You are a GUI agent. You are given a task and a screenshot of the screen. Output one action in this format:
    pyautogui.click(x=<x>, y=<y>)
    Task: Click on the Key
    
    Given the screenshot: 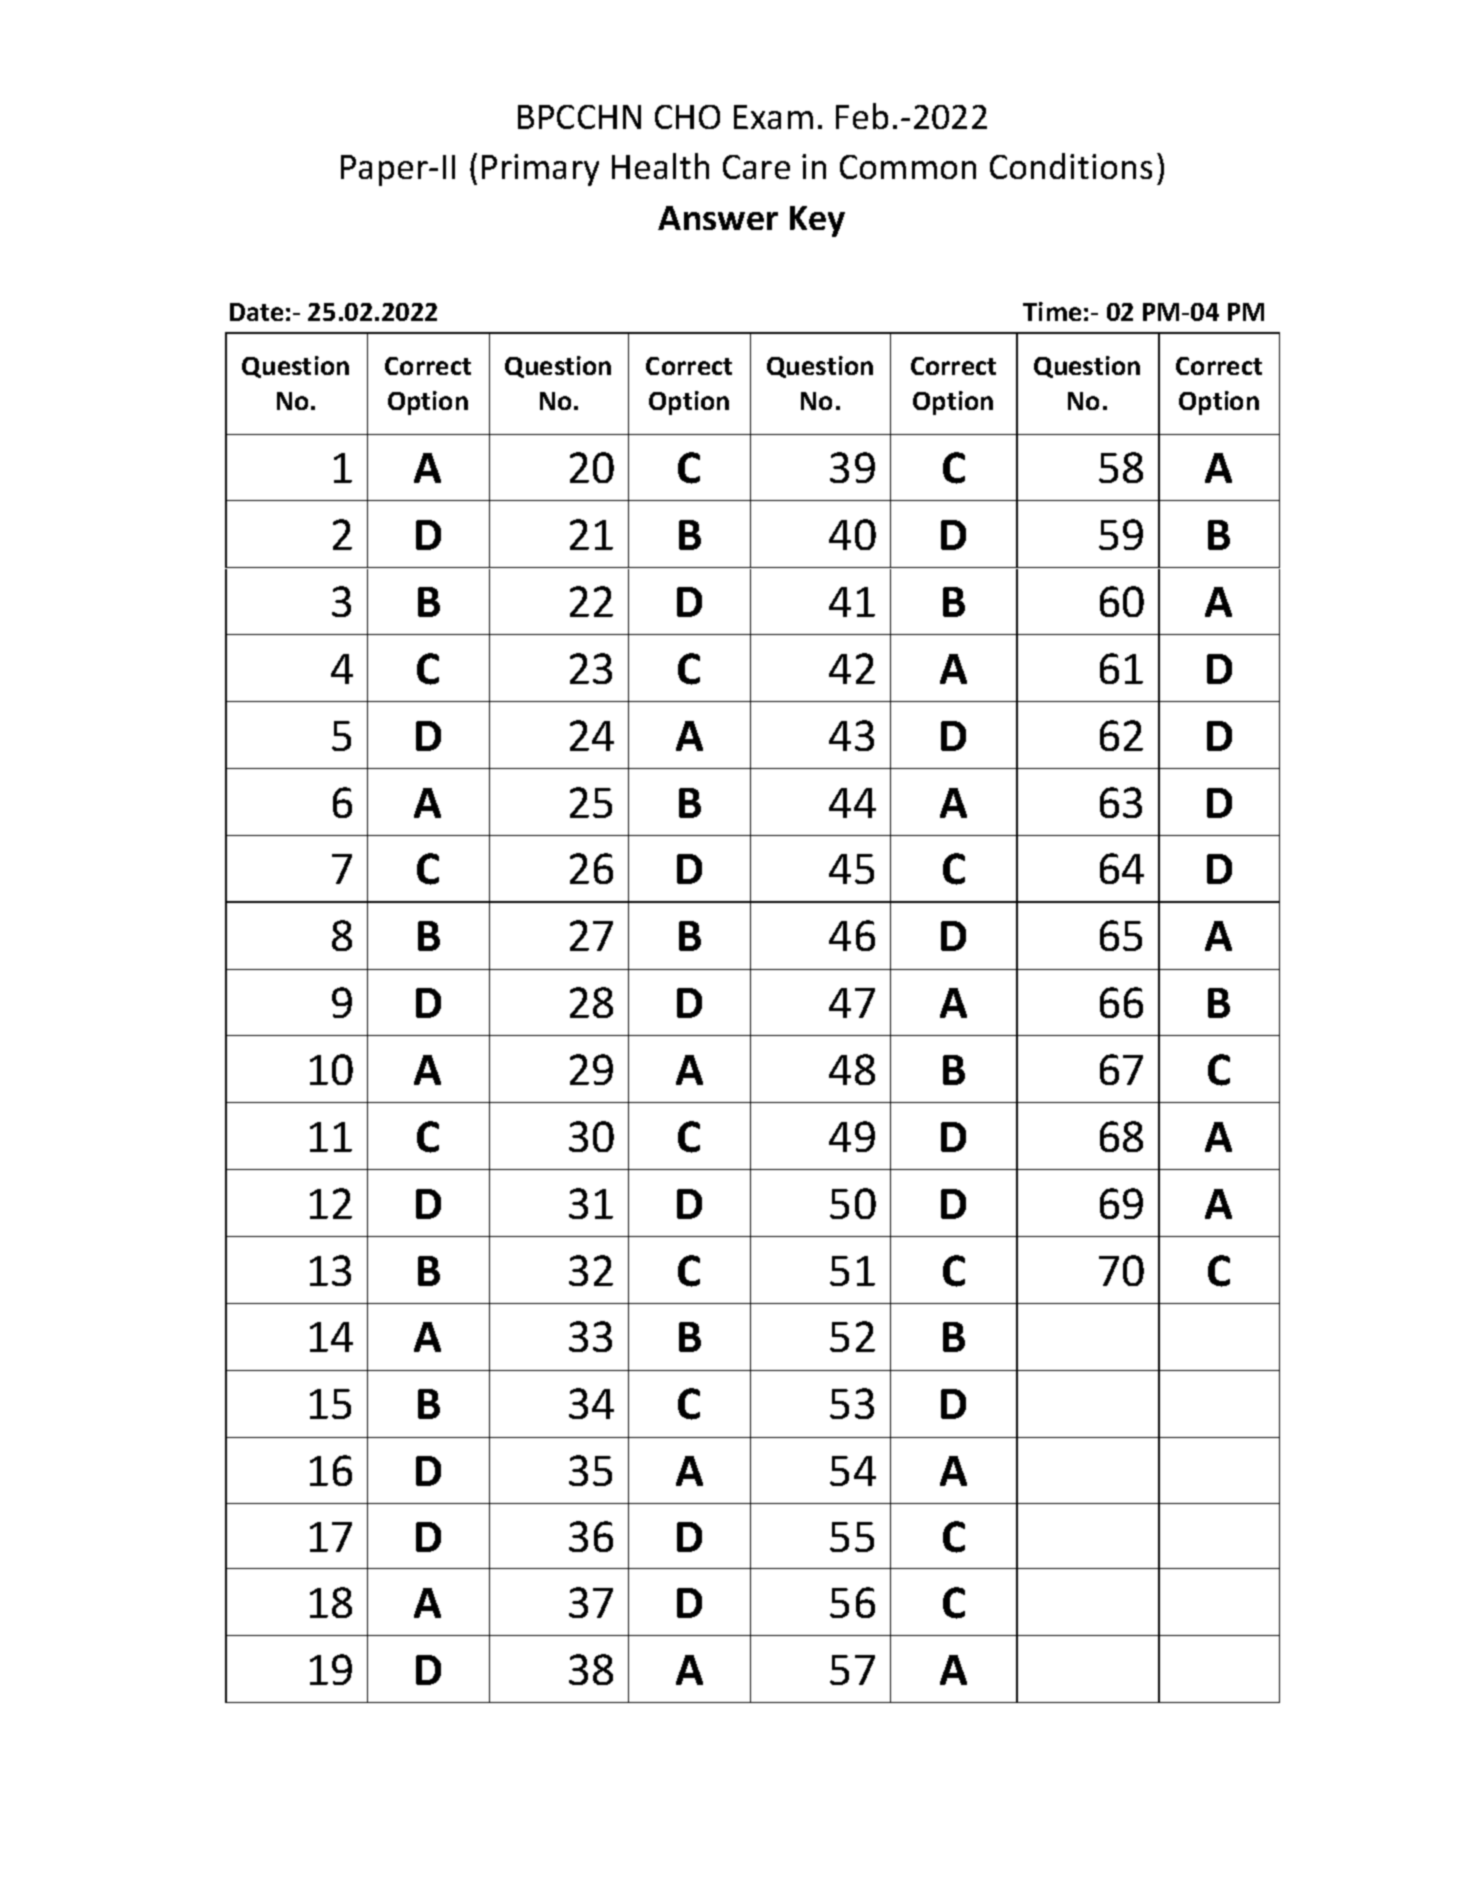 What is the action you would take?
    pyautogui.click(x=817, y=221)
